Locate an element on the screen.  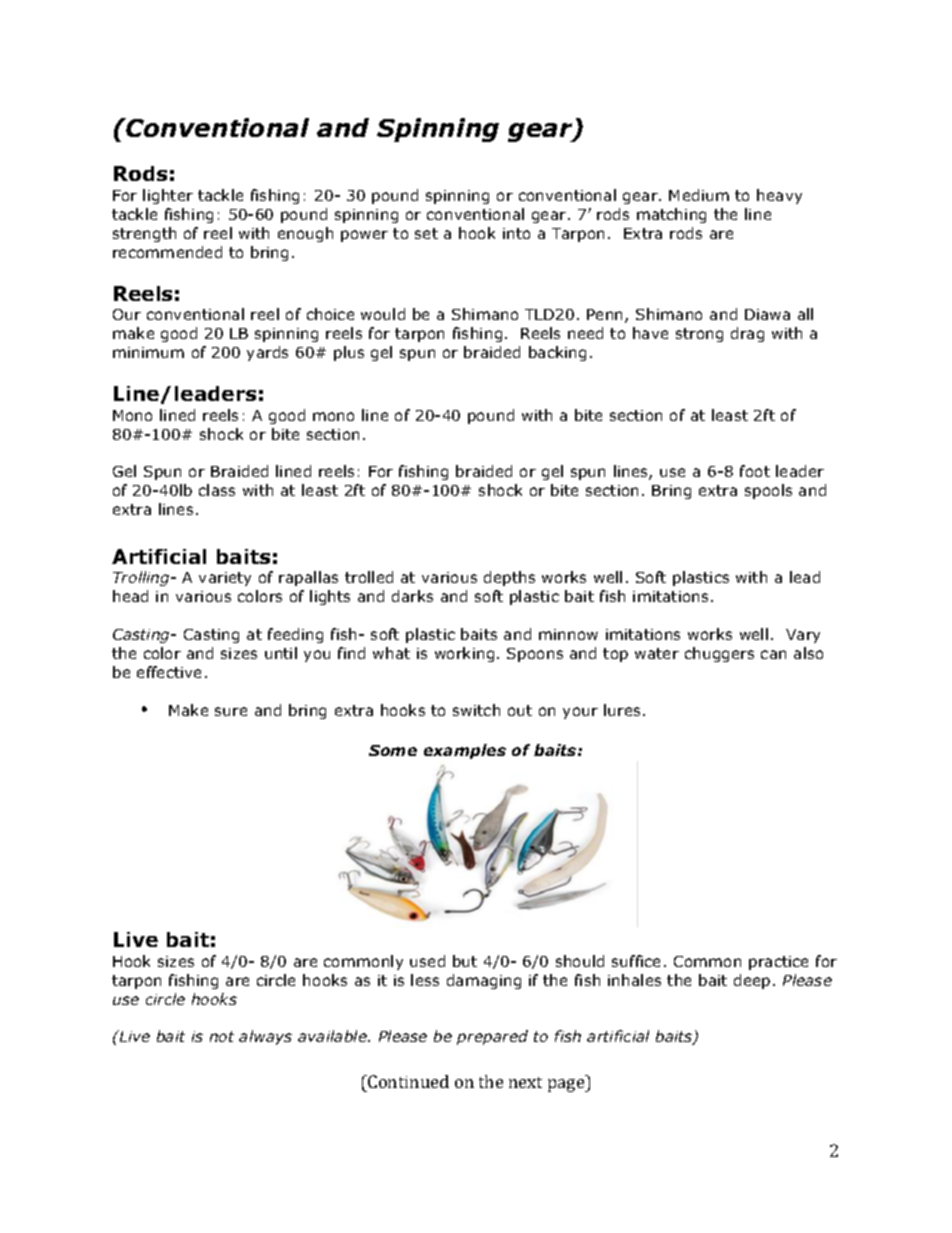
sure is located at coordinates (231, 711).
